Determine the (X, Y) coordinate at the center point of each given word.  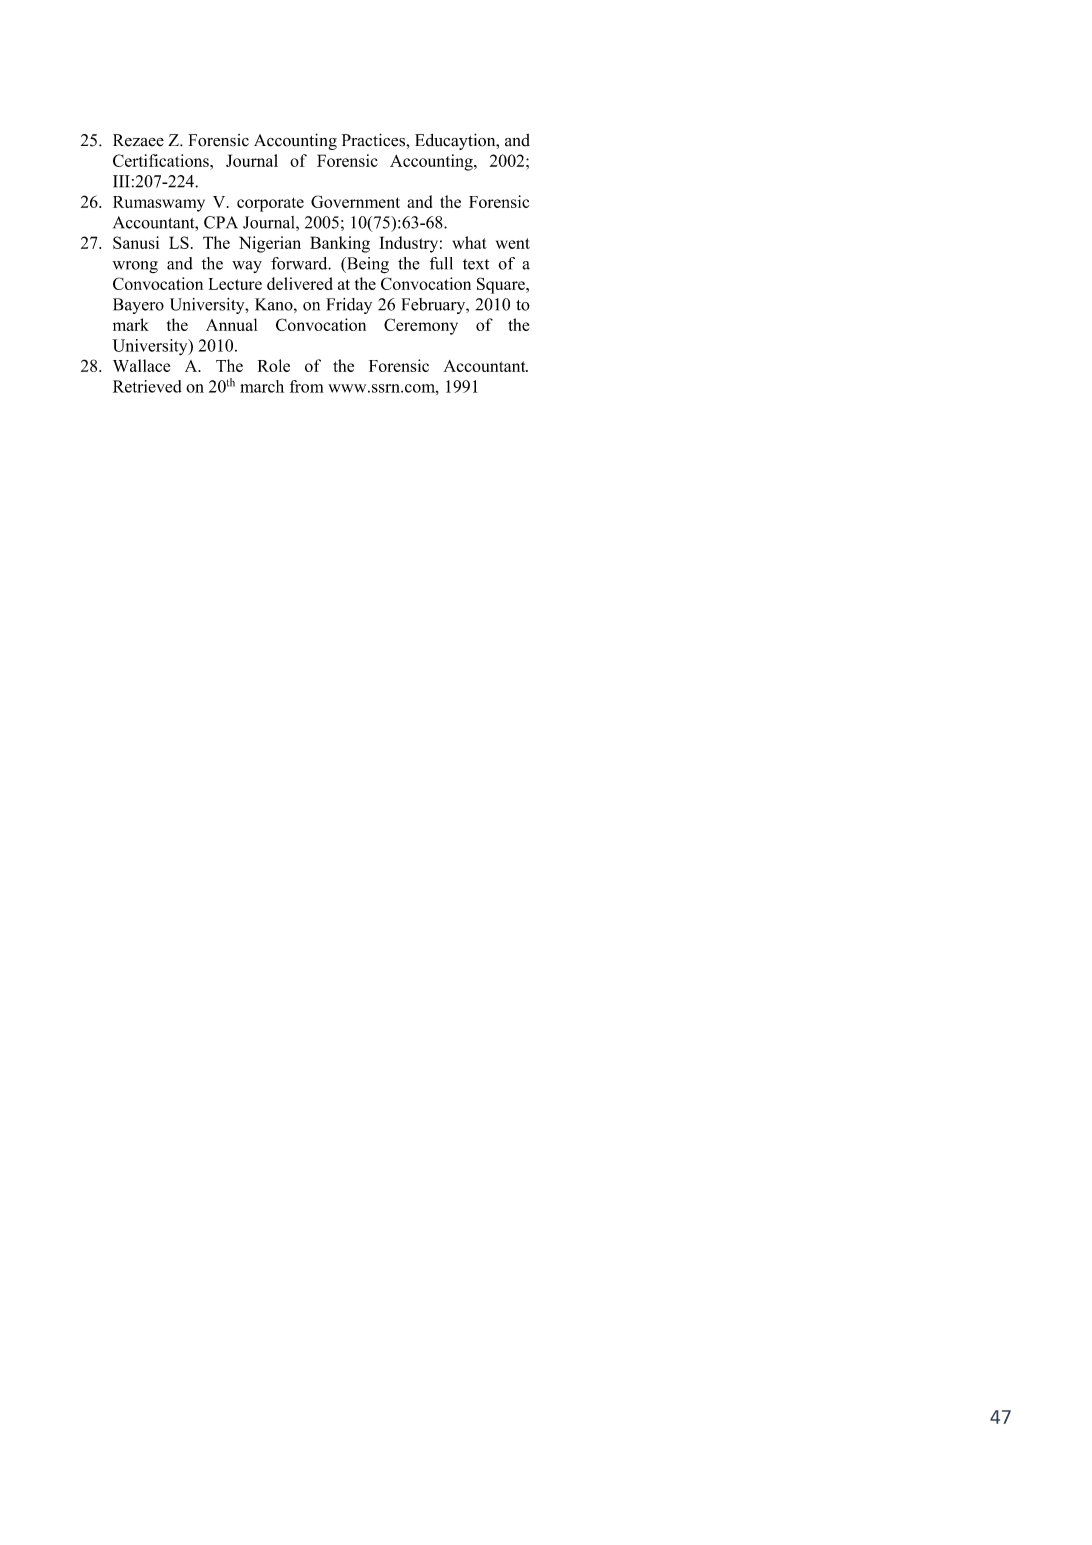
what (469, 242)
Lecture (235, 284)
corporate (270, 204)
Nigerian (270, 244)
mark (131, 324)
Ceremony (421, 326)
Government (355, 201)
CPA (221, 222)
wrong (135, 267)
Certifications (162, 160)
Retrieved (147, 386)
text (476, 264)
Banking (340, 244)
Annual (231, 324)
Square (502, 285)
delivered (300, 283)
